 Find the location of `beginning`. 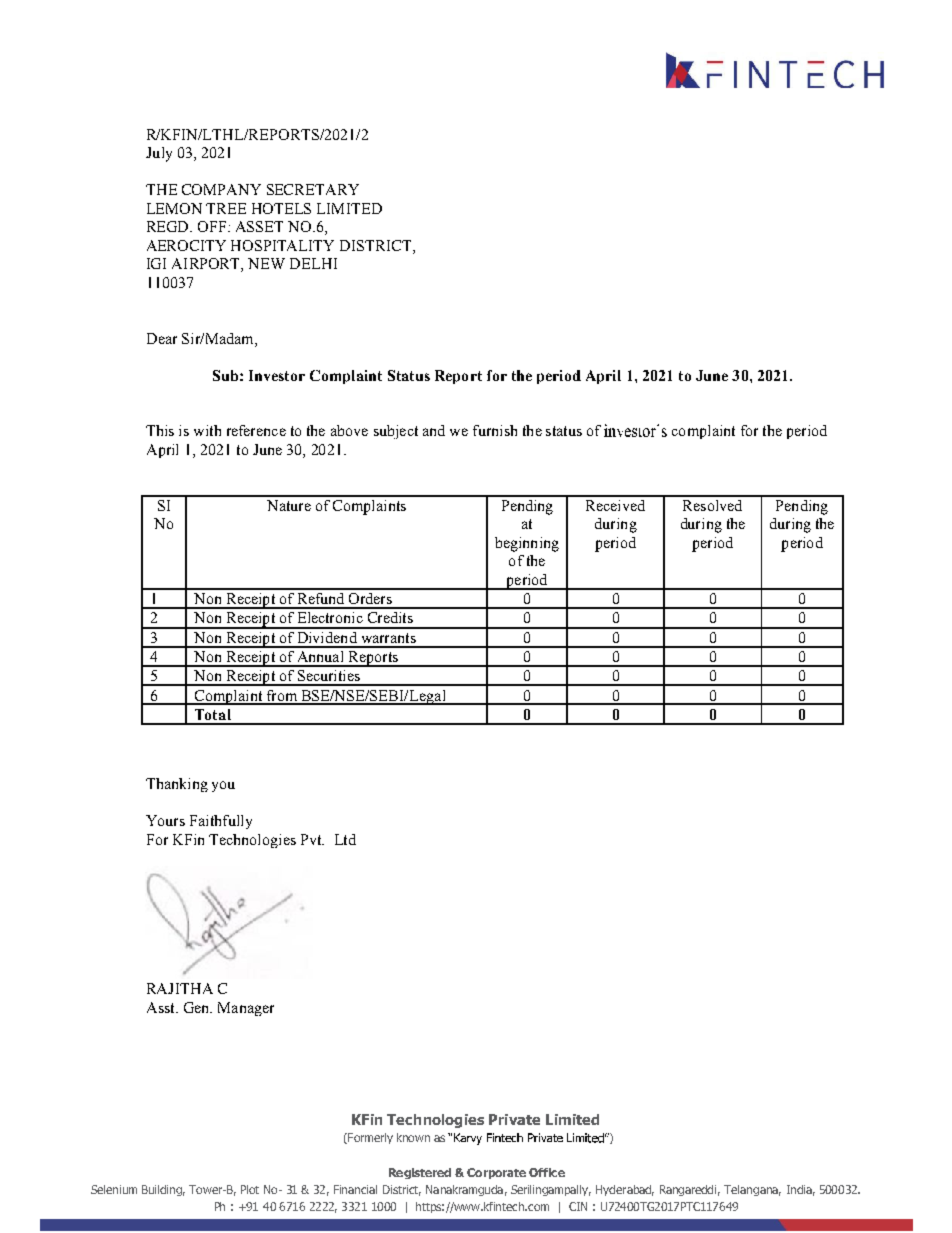

beginning is located at coordinates (527, 544).
